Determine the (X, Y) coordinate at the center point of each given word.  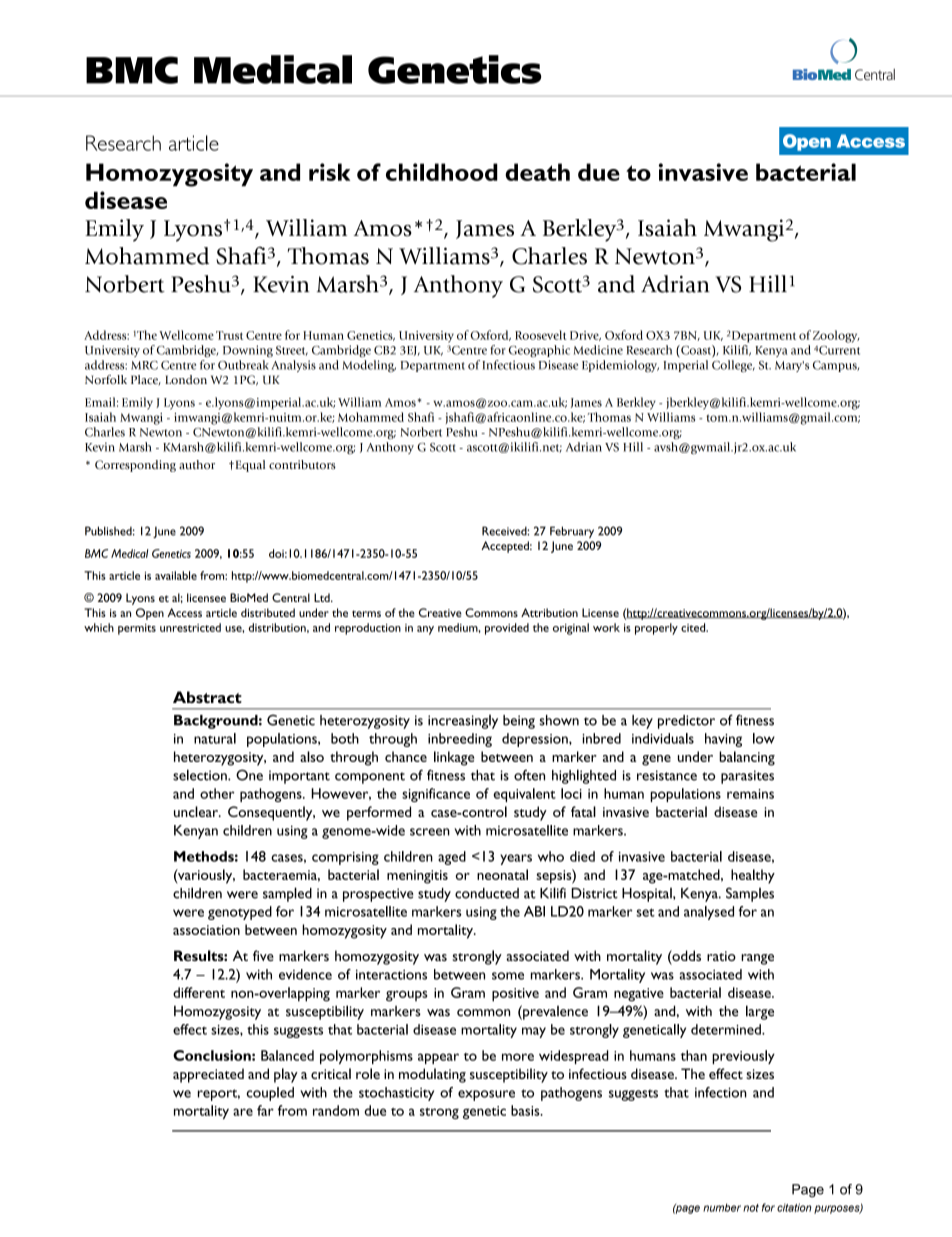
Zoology (836, 336)
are (243, 1112)
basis (526, 1110)
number (722, 1207)
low (764, 738)
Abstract (207, 697)
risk (329, 172)
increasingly (463, 722)
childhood (442, 172)
